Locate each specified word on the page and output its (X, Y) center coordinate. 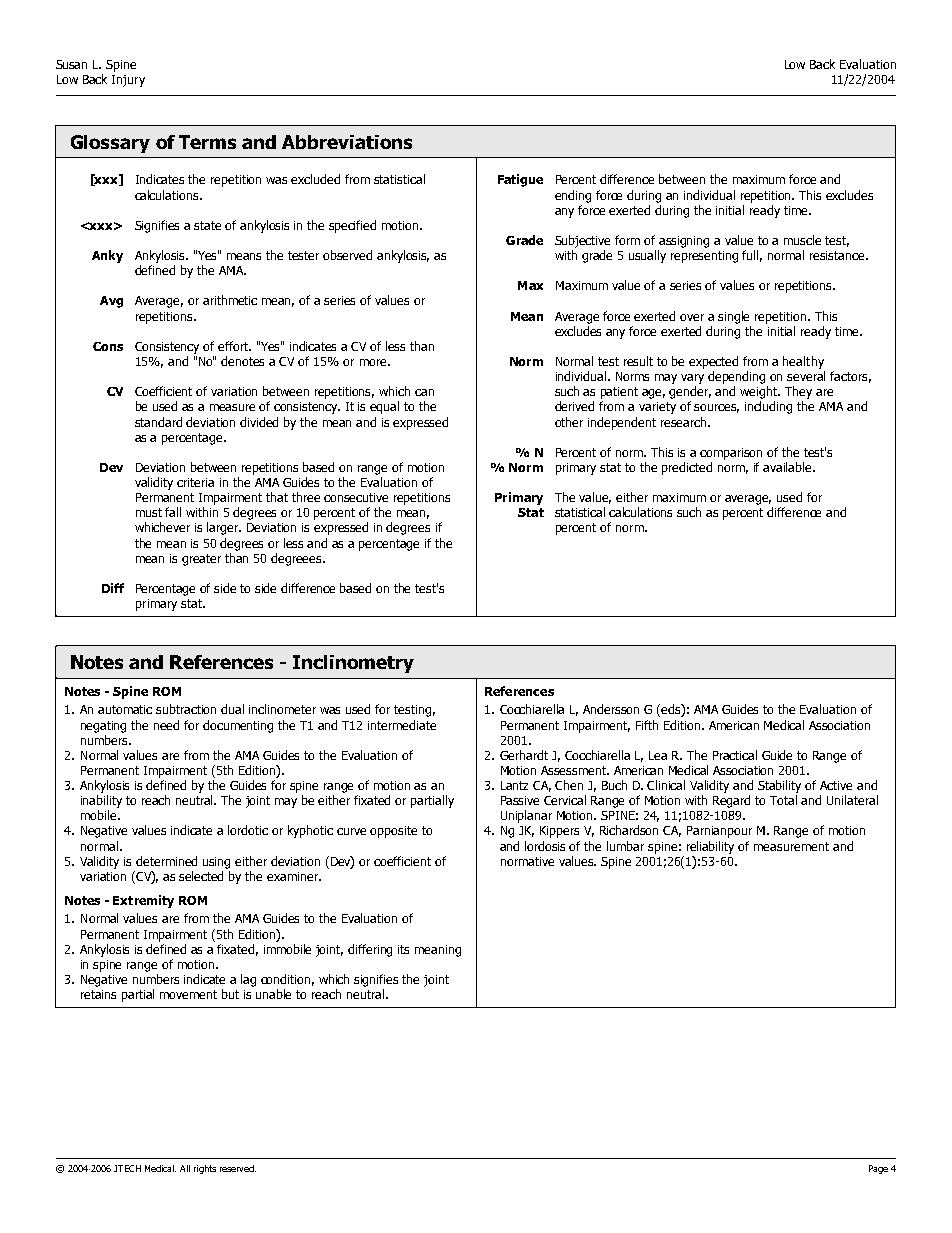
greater (201, 560)
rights (205, 1169)
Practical (735, 755)
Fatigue (520, 180)
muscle (802, 240)
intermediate (402, 725)
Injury (128, 81)
